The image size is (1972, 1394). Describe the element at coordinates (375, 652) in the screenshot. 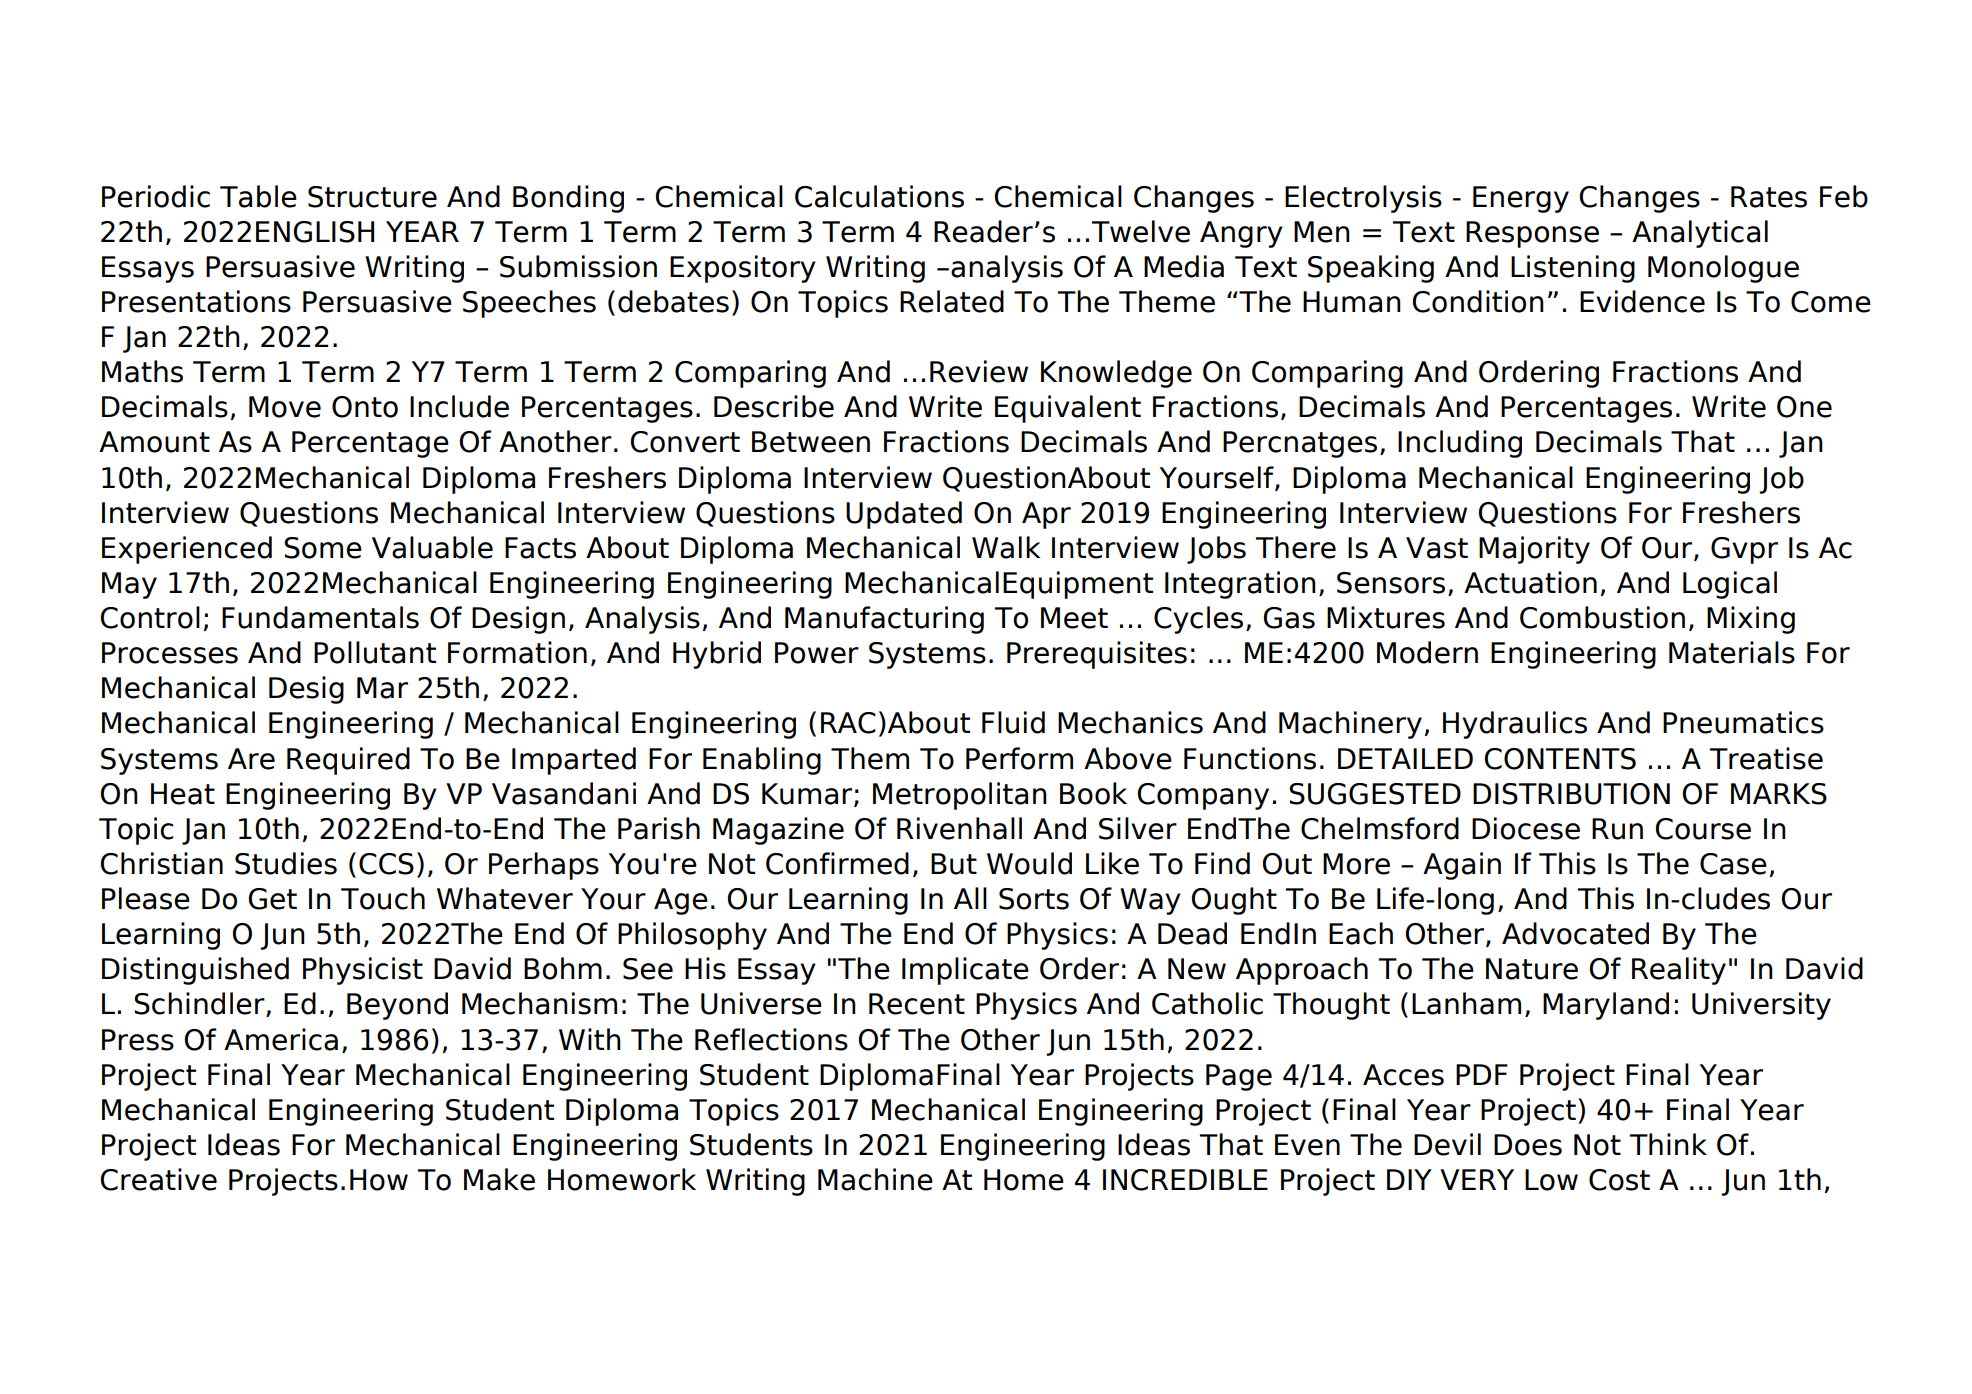

I see `Pollutant` at that location.
